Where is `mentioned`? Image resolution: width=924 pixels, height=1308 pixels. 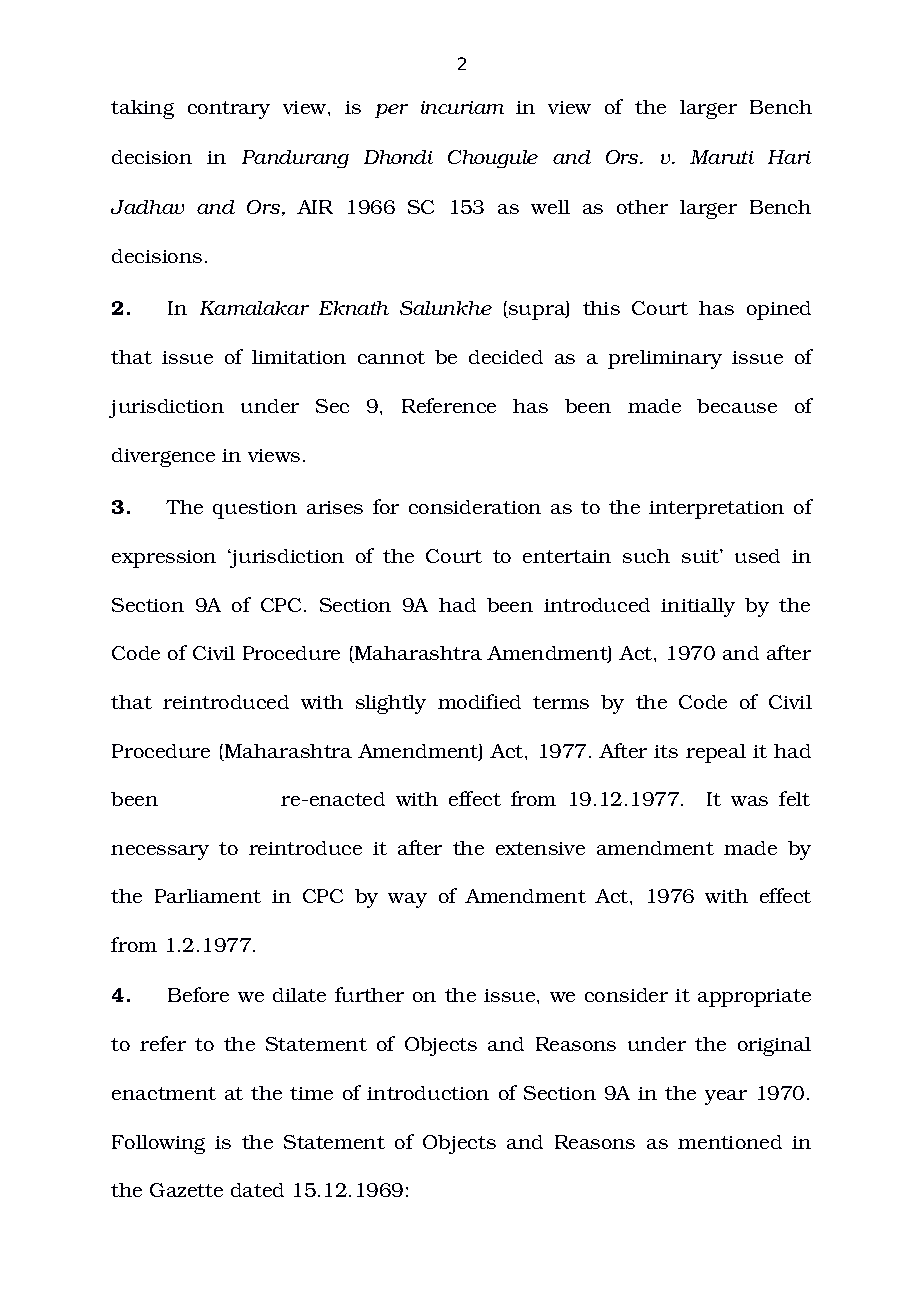
mentioned is located at coordinates (730, 1142).
